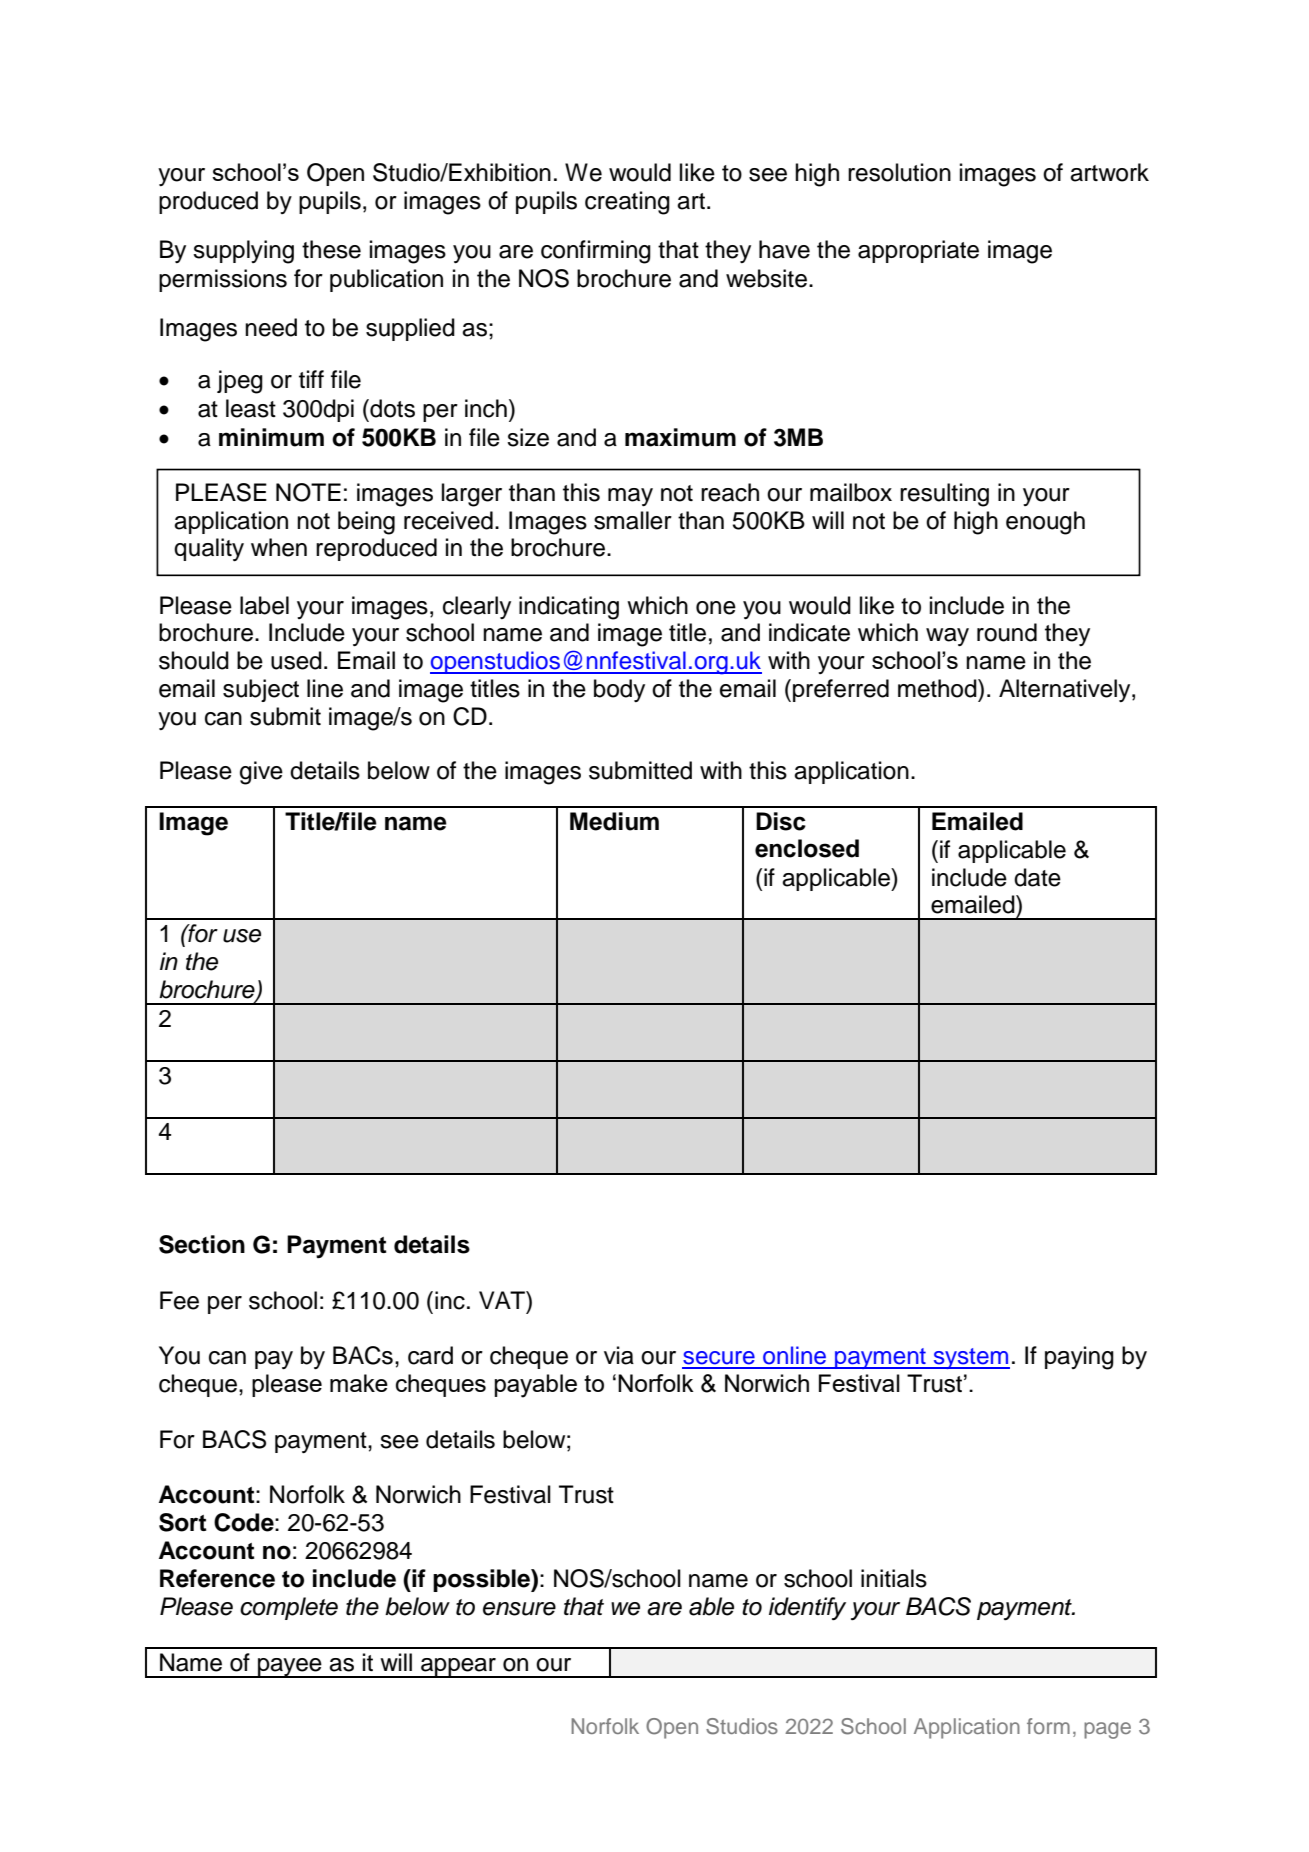 The image size is (1309, 1852). What do you see at coordinates (633, 520) in the screenshot?
I see `smaller` at bounding box center [633, 520].
